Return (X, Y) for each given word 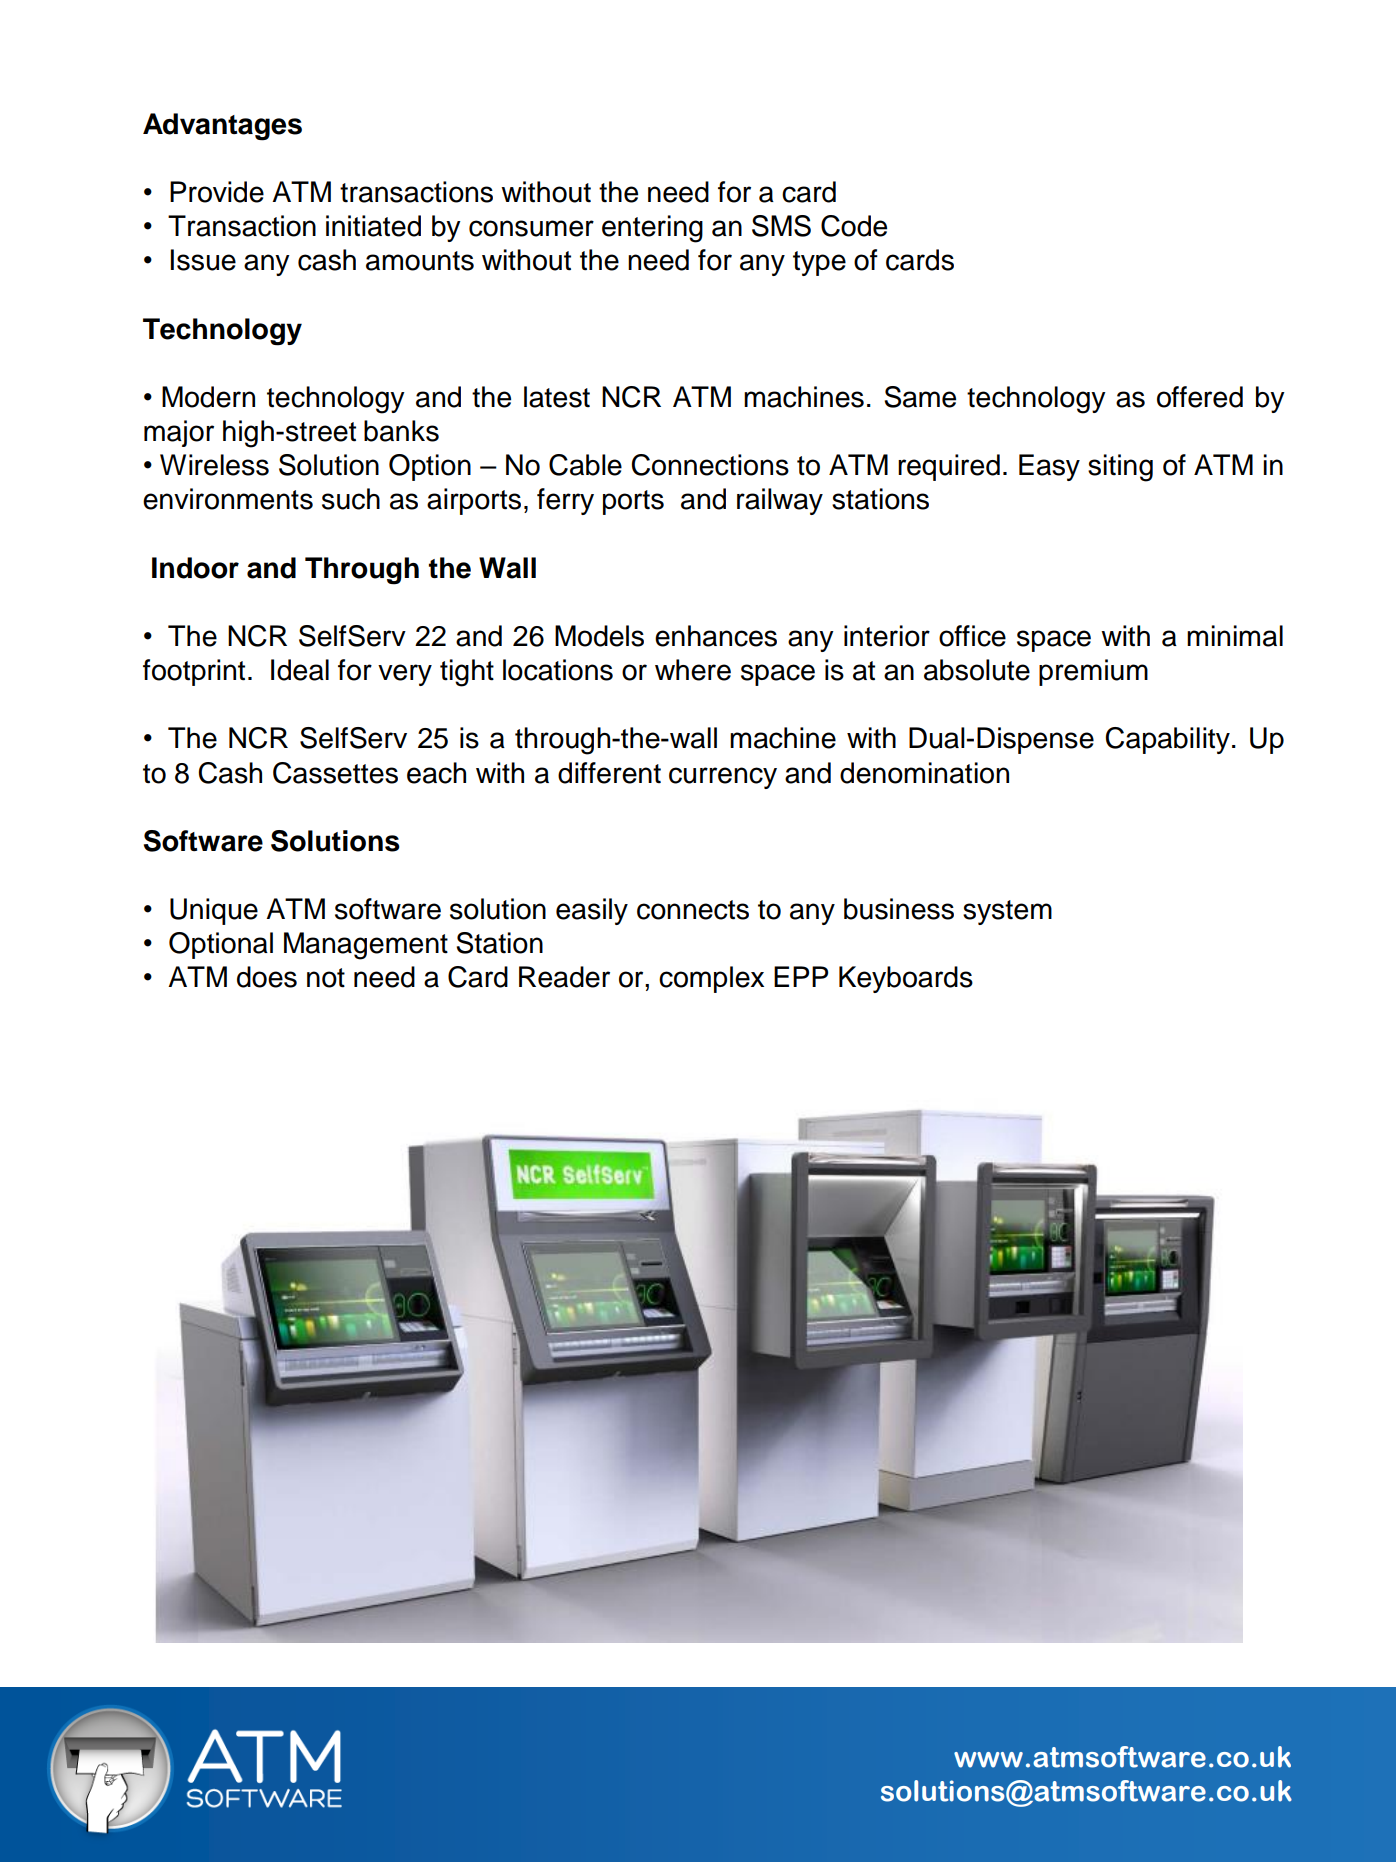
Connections (710, 465)
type (819, 263)
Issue (203, 260)
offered (1200, 397)
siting (1120, 468)
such (351, 499)
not (326, 978)
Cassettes (335, 773)
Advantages (222, 127)
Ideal (300, 670)
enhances (716, 636)
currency (723, 778)
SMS (781, 226)
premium (1093, 672)
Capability (1168, 740)
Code (854, 226)
